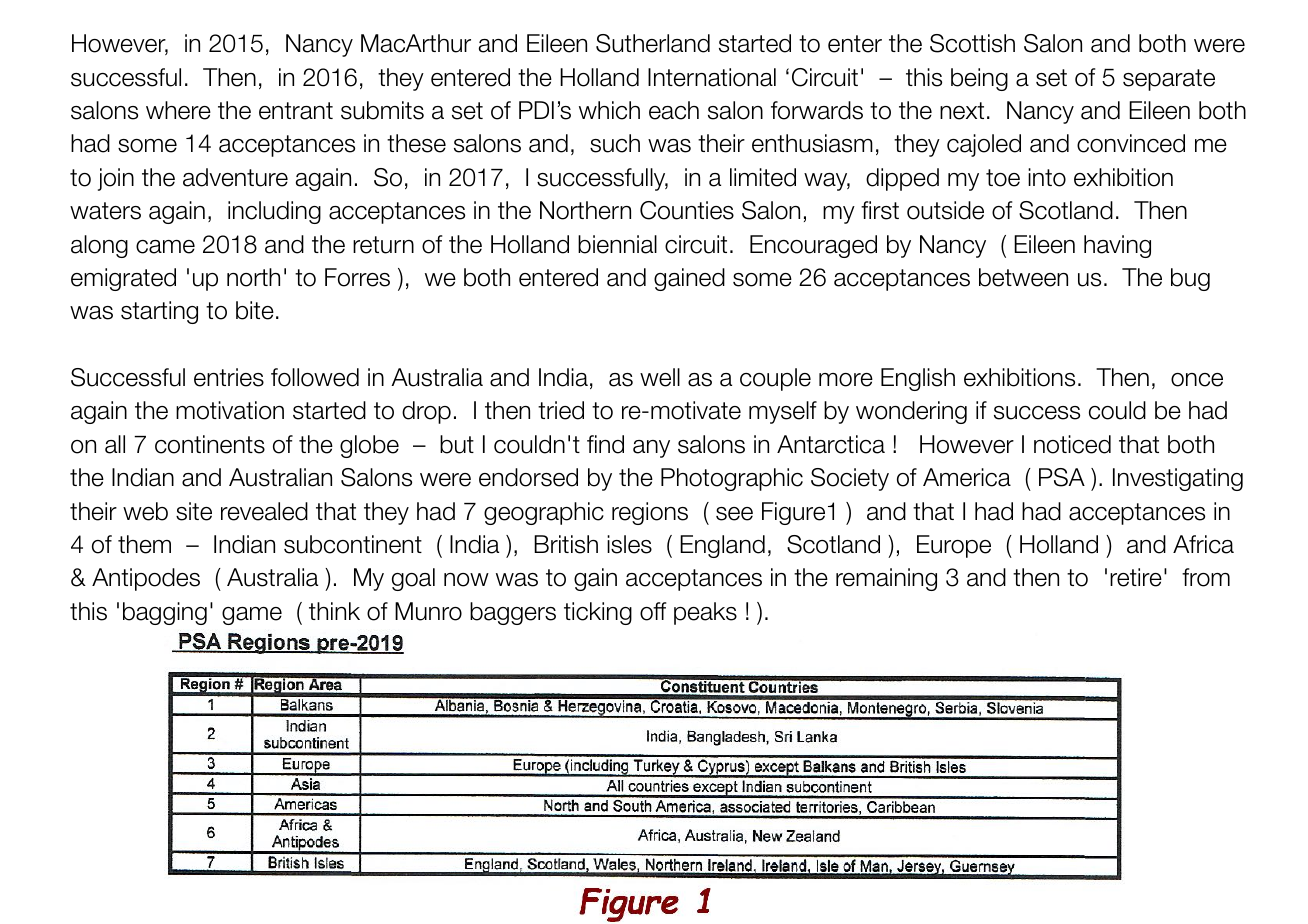  What do you see at coordinates (1072, 444) in the screenshot?
I see `noticed` at bounding box center [1072, 444].
